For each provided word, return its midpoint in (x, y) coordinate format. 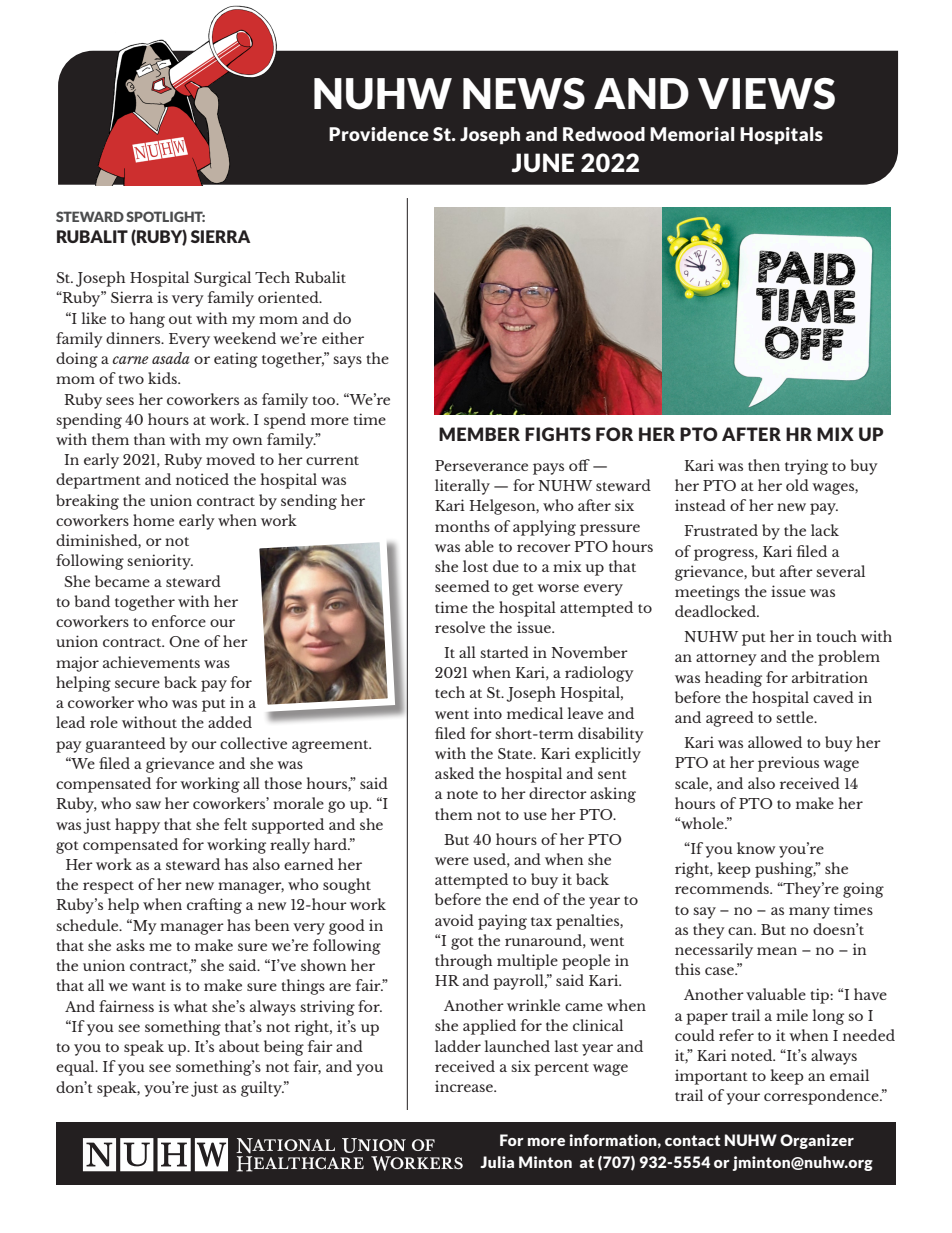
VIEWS (766, 94)
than (149, 439)
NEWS (524, 94)
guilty (262, 1089)
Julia (497, 1162)
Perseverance (481, 465)
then (764, 465)
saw (148, 805)
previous (788, 764)
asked (454, 773)
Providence (379, 134)
